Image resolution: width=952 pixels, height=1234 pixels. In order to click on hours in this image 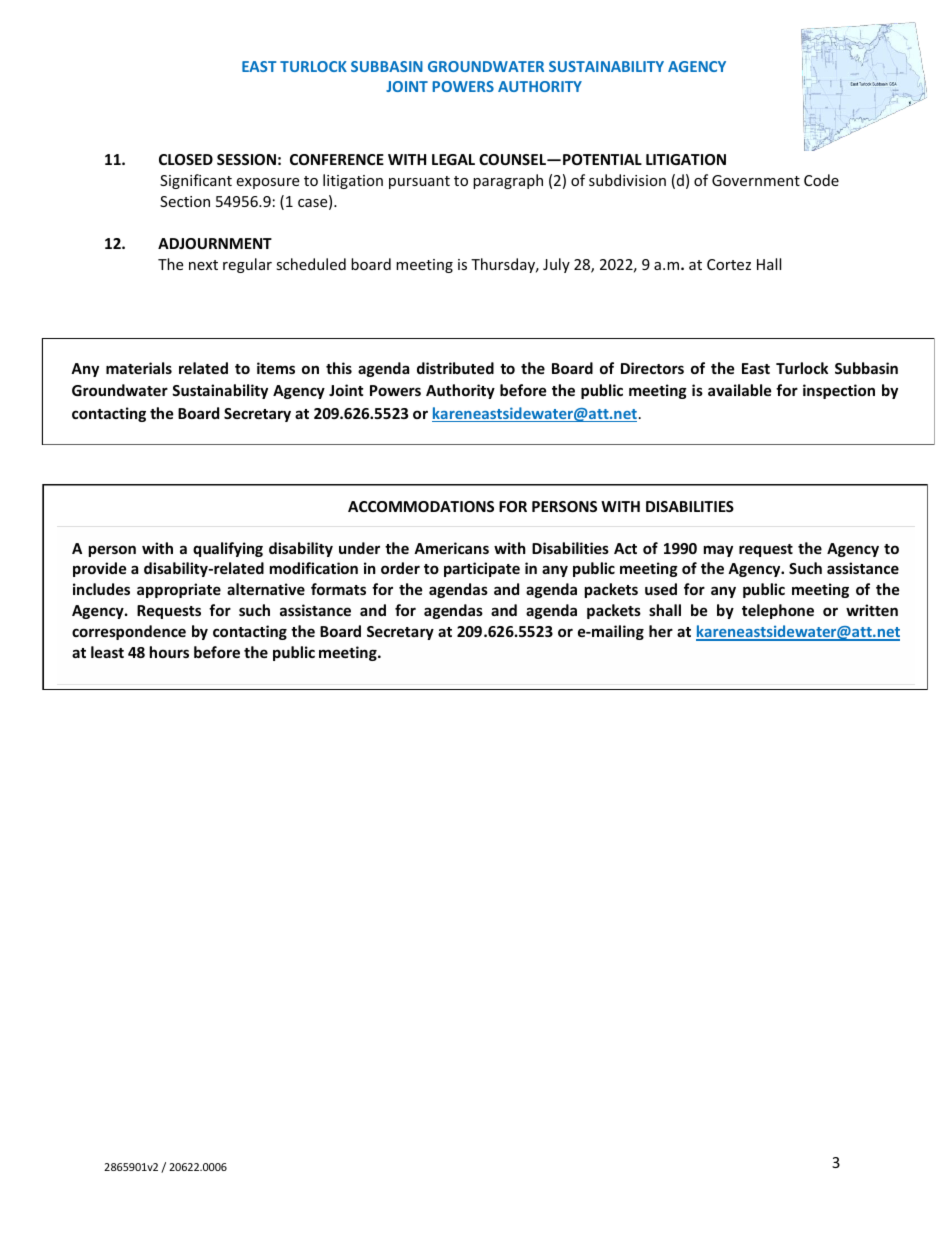, I will do `click(169, 652)`.
